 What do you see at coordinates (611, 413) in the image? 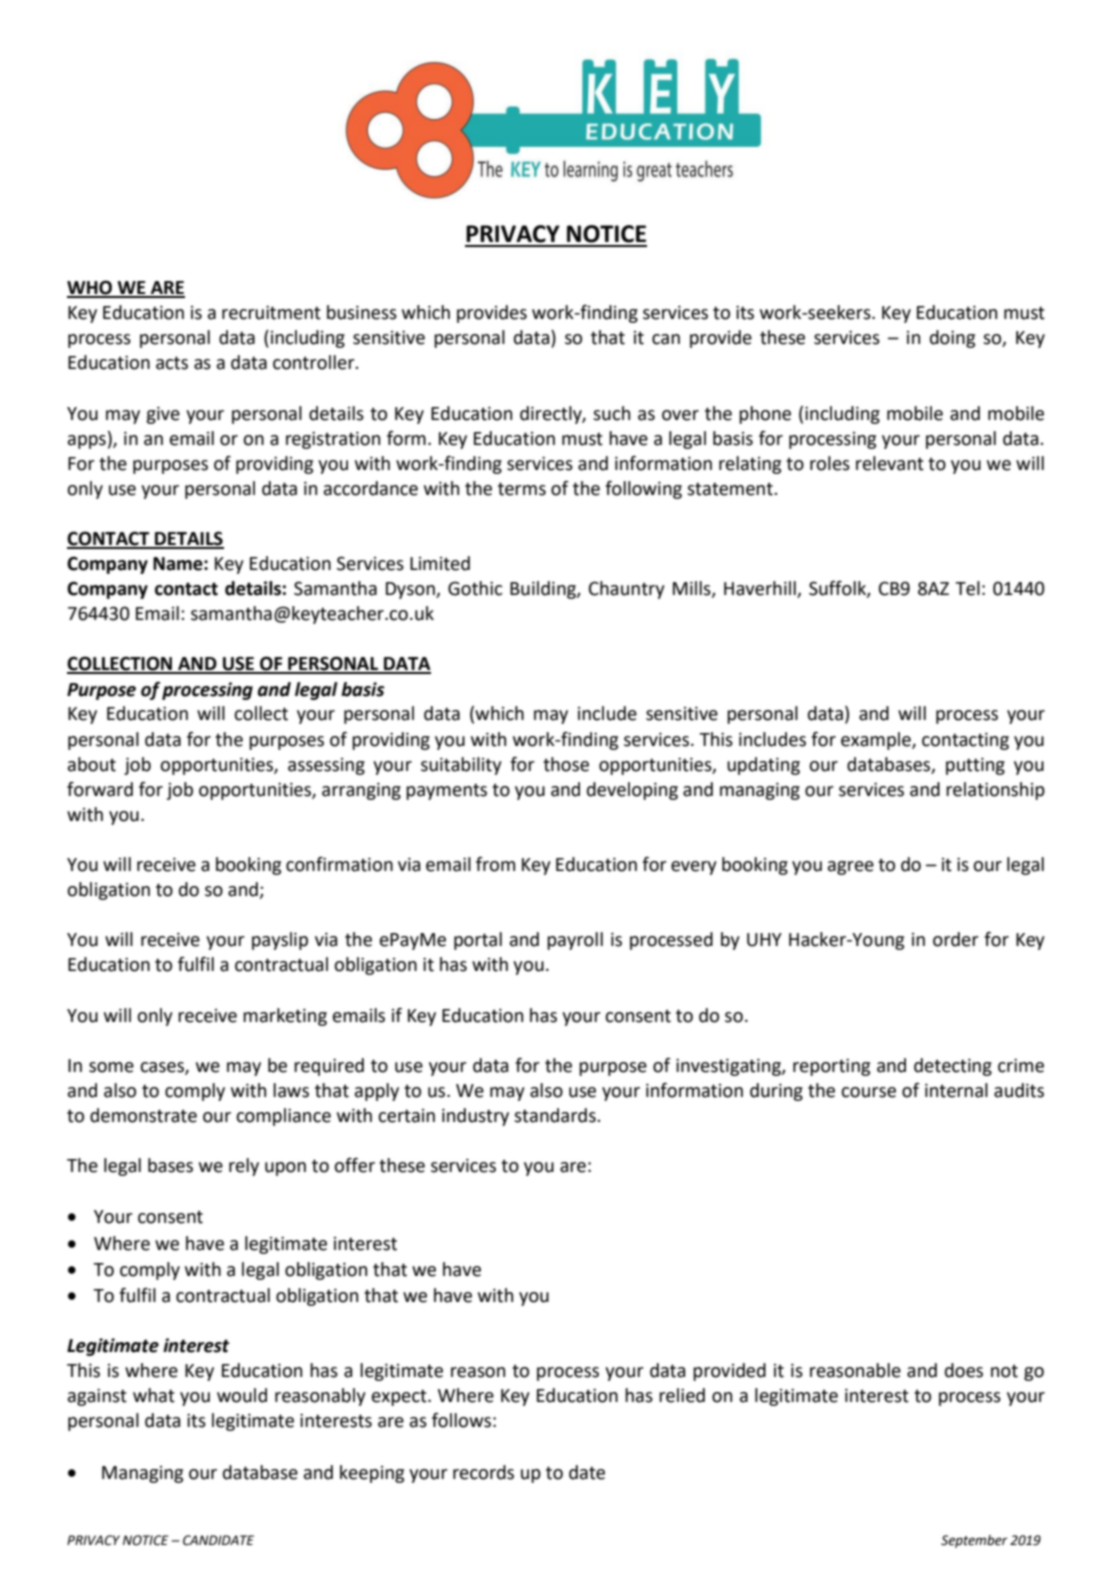
I see `such` at bounding box center [611, 413].
